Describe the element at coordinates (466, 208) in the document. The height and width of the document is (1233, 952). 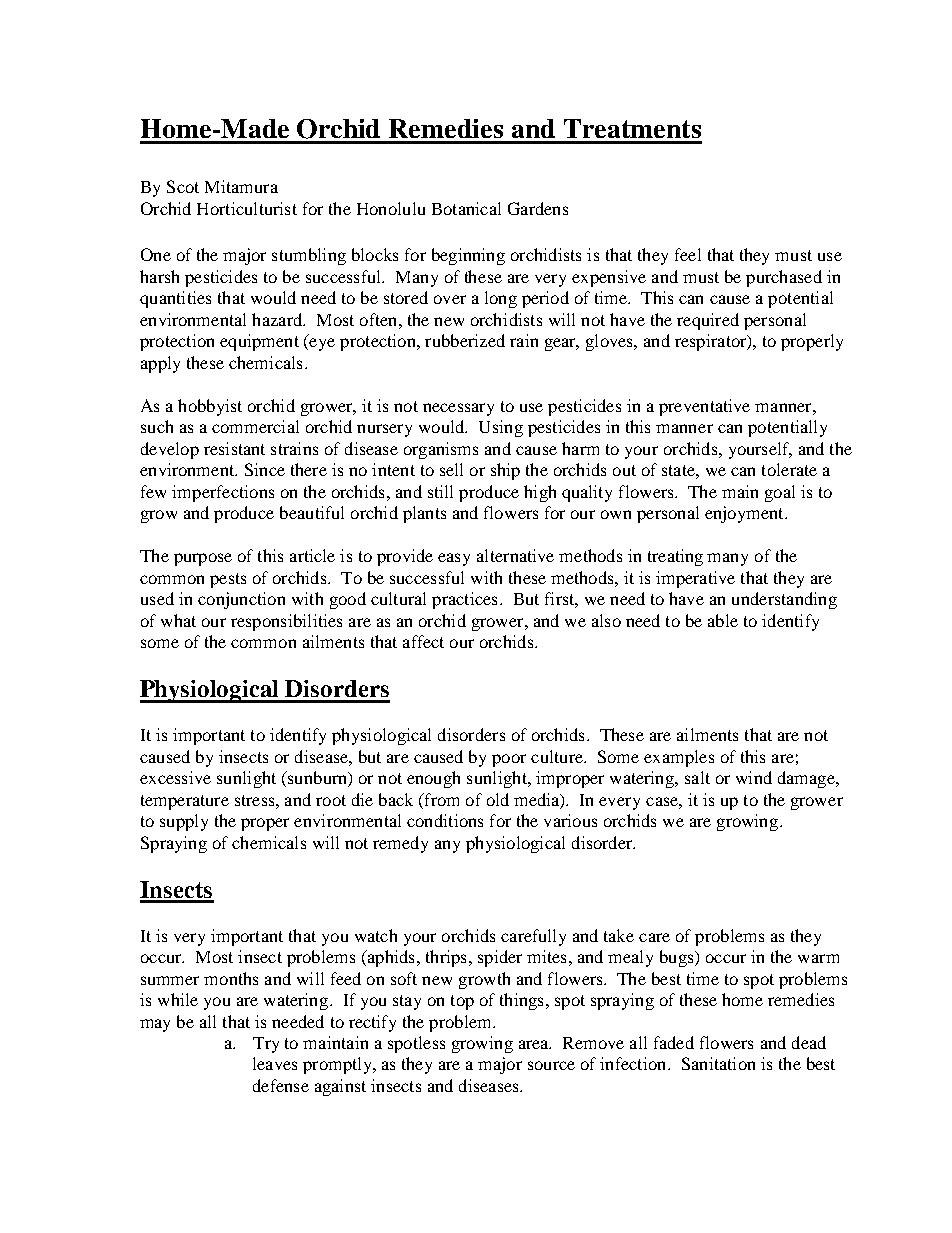
I see `Botanical` at that location.
